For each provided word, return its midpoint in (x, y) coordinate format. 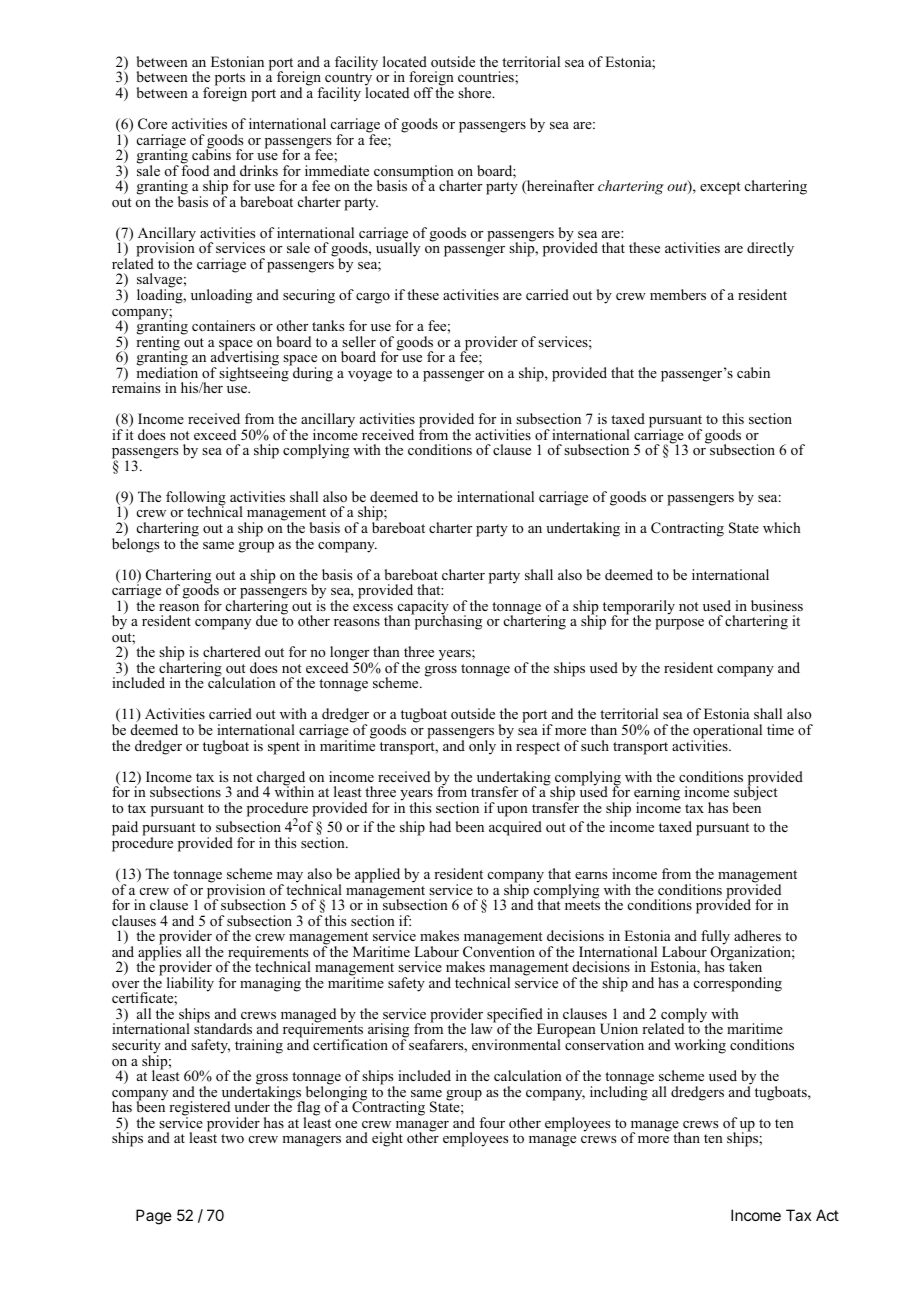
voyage (370, 376)
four (492, 1122)
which (782, 527)
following (196, 499)
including (619, 1092)
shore (476, 93)
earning (657, 794)
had (440, 826)
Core (152, 124)
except (720, 188)
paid (125, 828)
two (232, 1138)
